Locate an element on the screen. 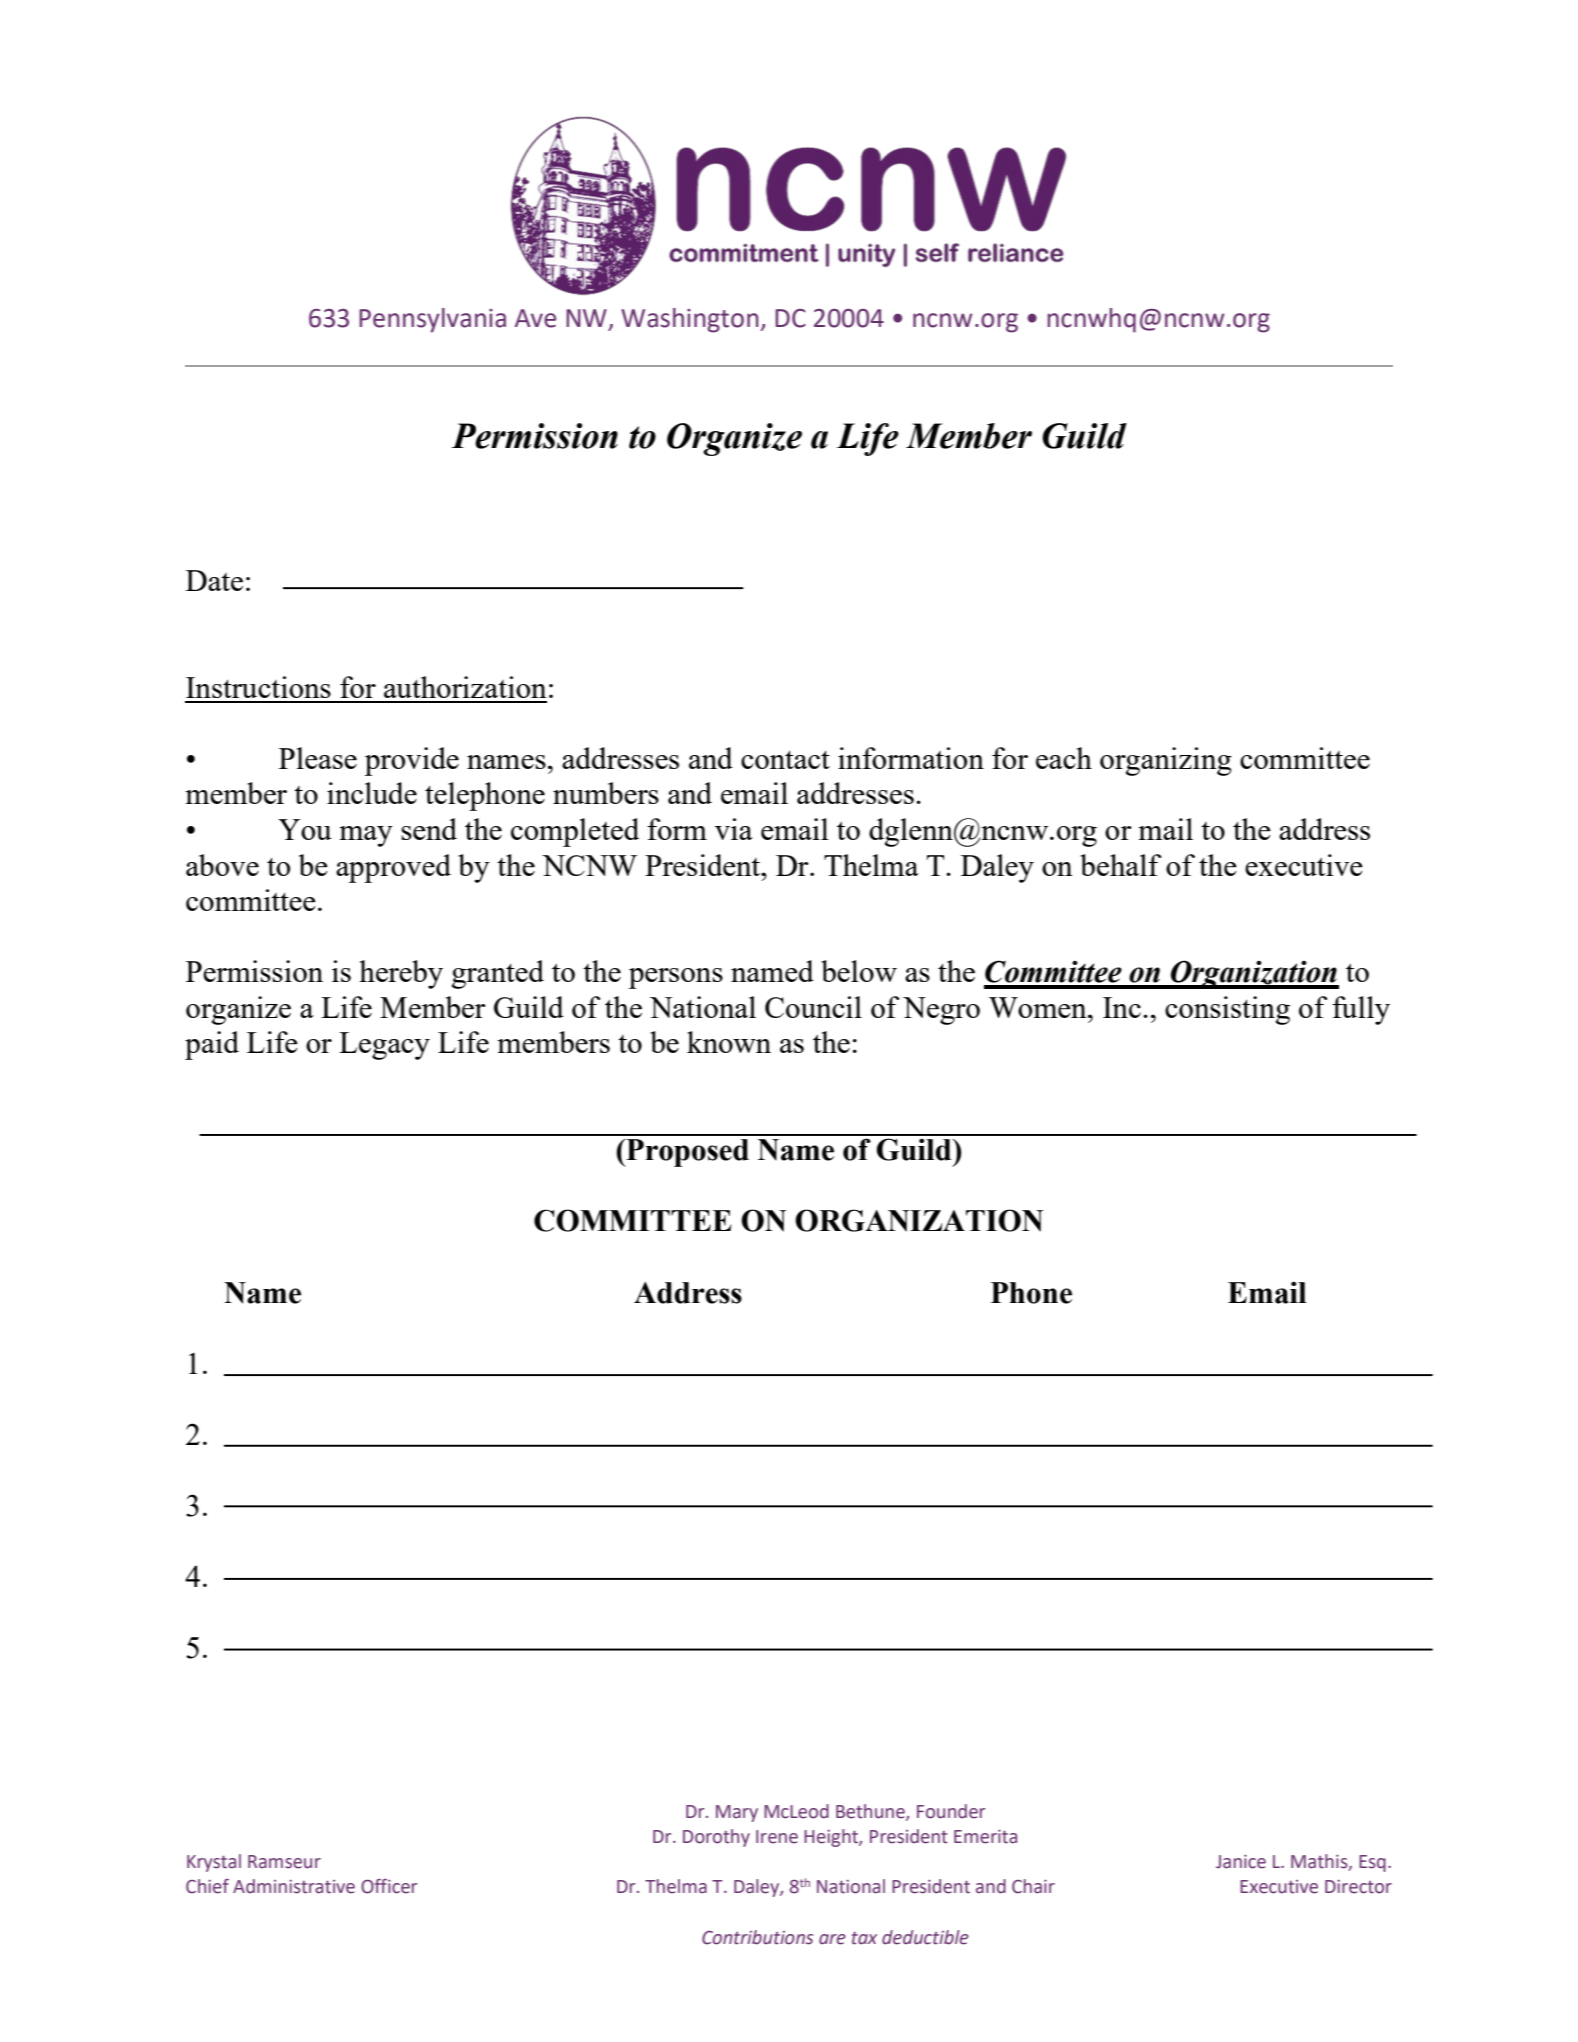  Pennsylvania is located at coordinates (432, 320).
